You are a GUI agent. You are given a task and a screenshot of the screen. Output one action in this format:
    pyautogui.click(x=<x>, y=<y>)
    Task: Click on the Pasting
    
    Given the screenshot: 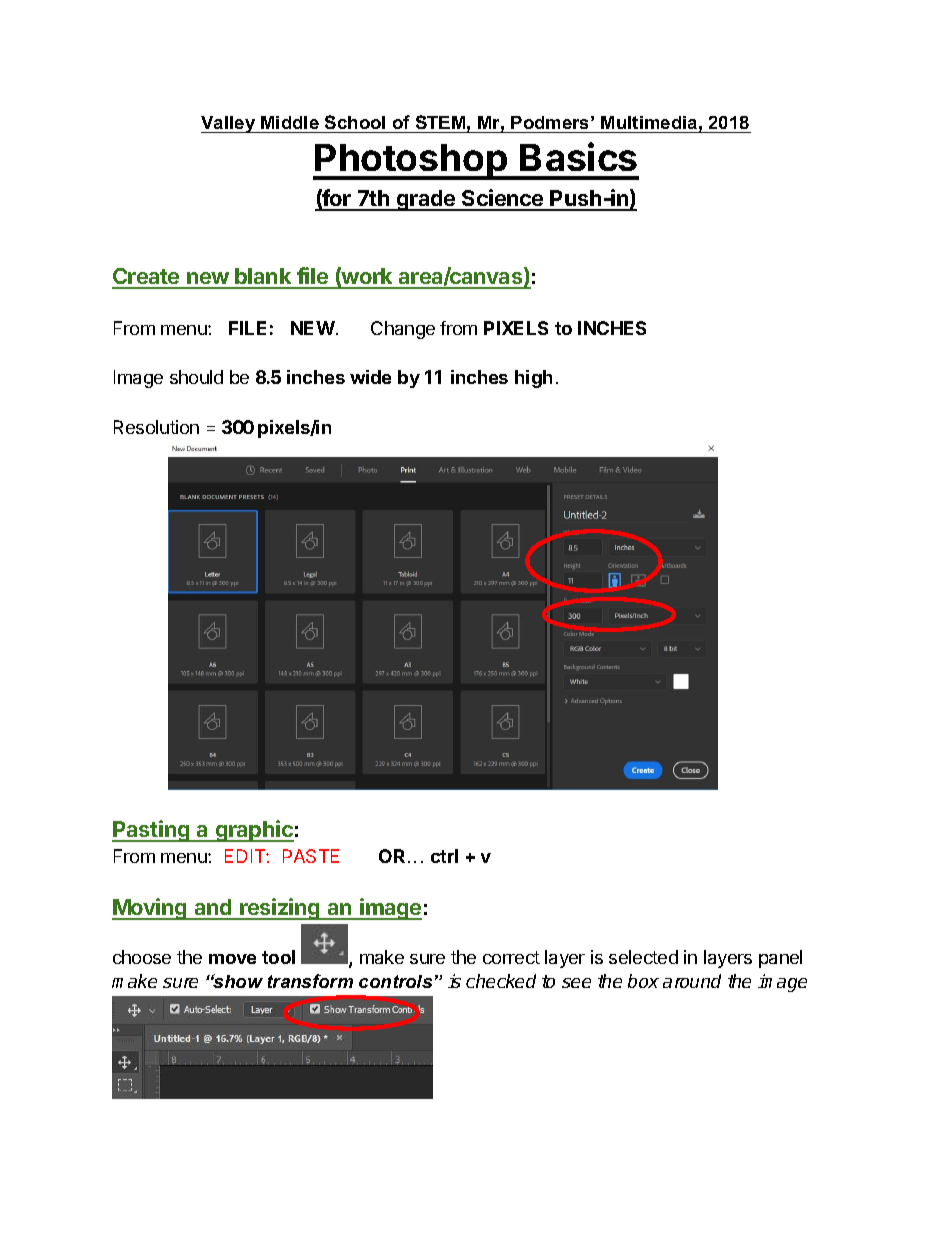 What is the action you would take?
    pyautogui.click(x=152, y=831)
